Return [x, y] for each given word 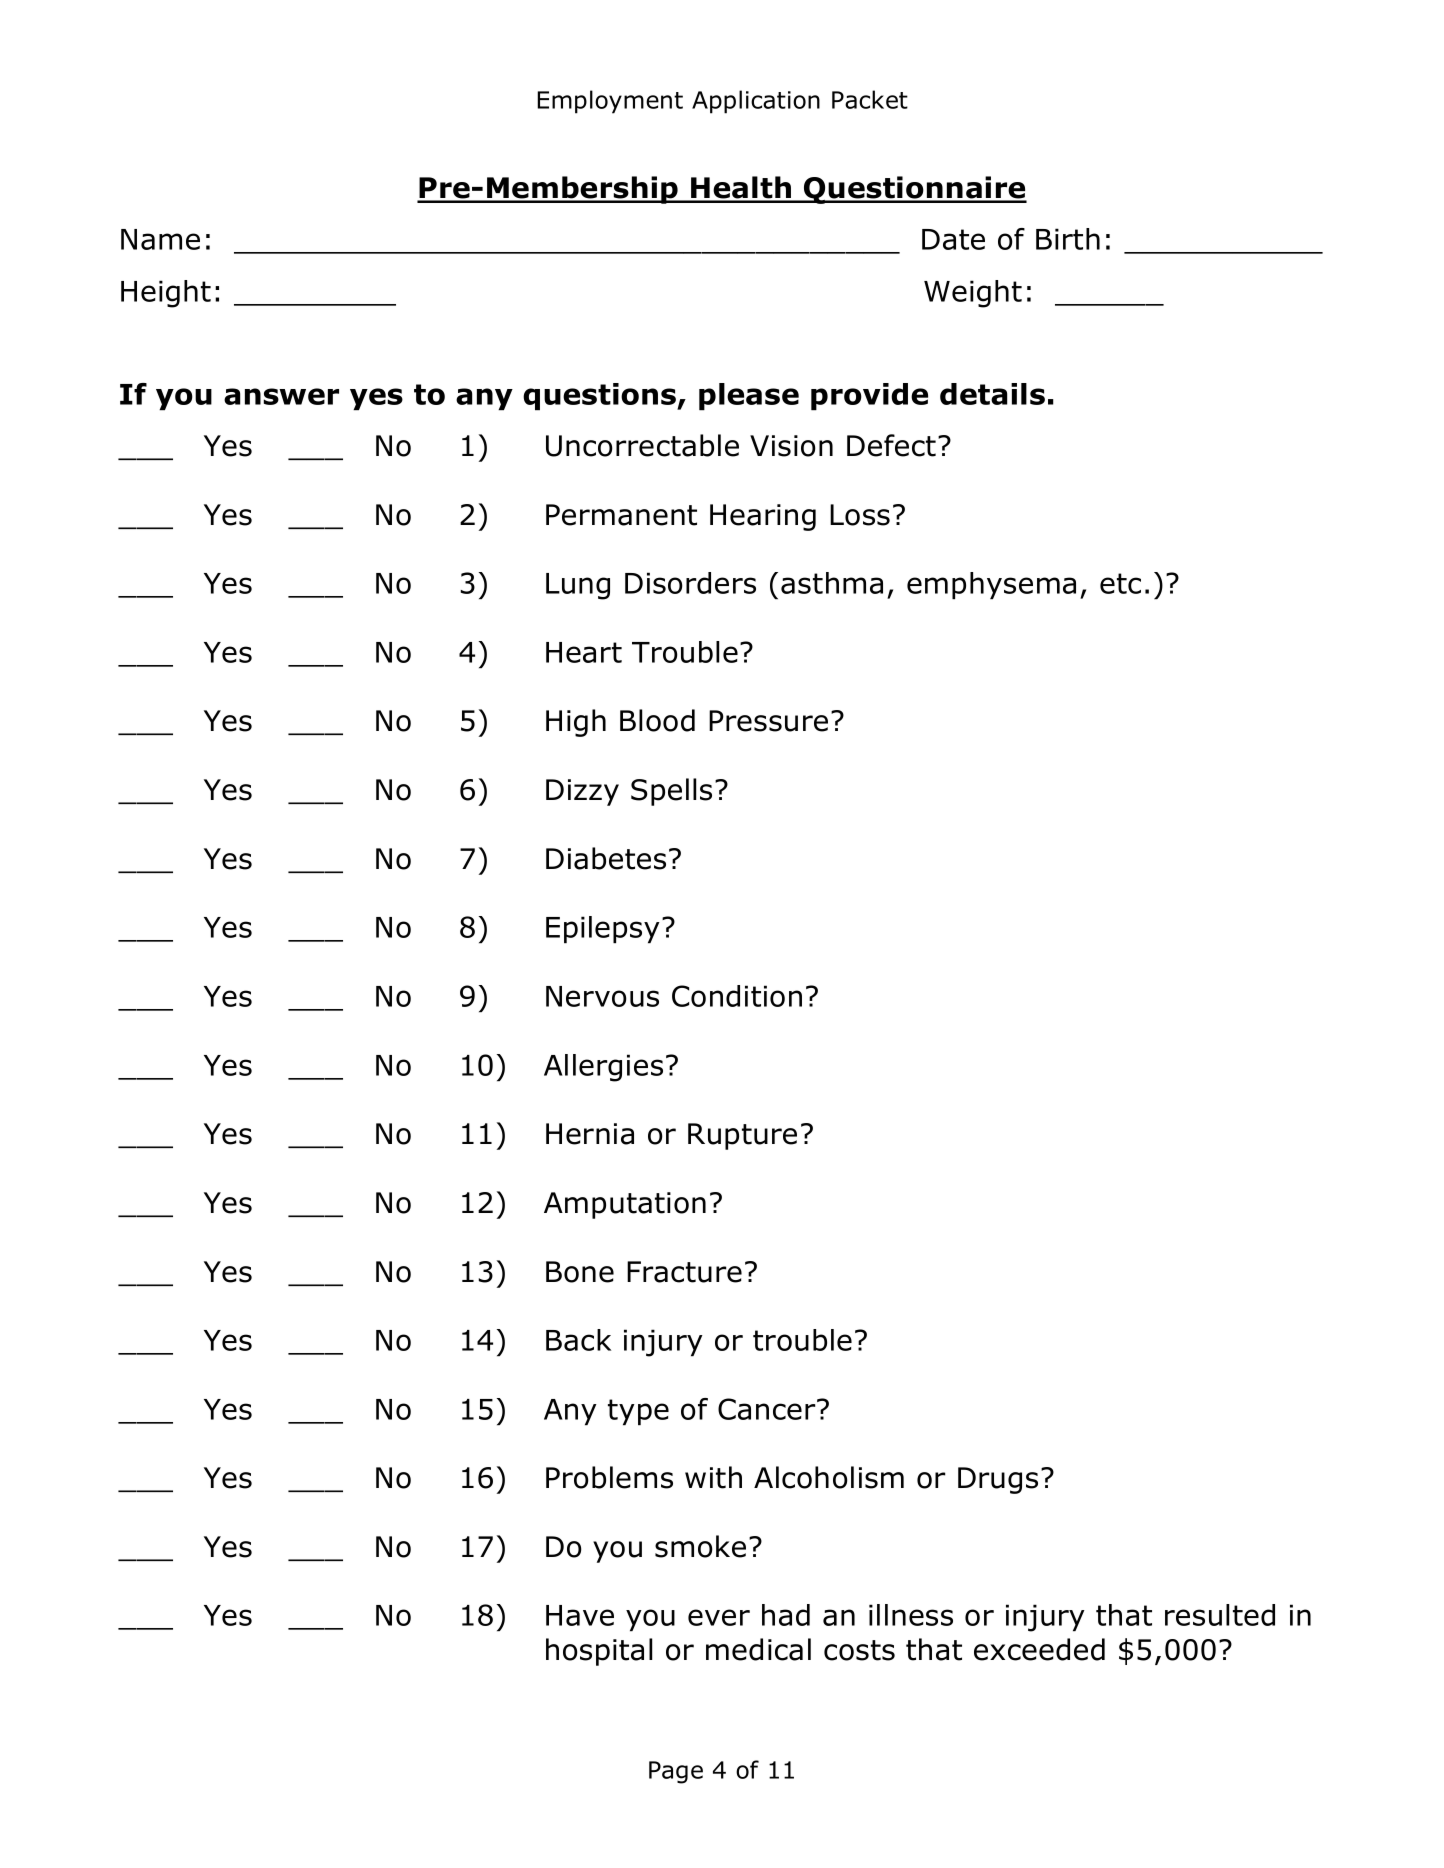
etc [1120, 583]
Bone [580, 1272]
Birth [1068, 239]
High [576, 723]
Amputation [625, 1205]
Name [160, 239]
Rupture [742, 1136]
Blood [657, 720]
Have [580, 1615]
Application [756, 102]
